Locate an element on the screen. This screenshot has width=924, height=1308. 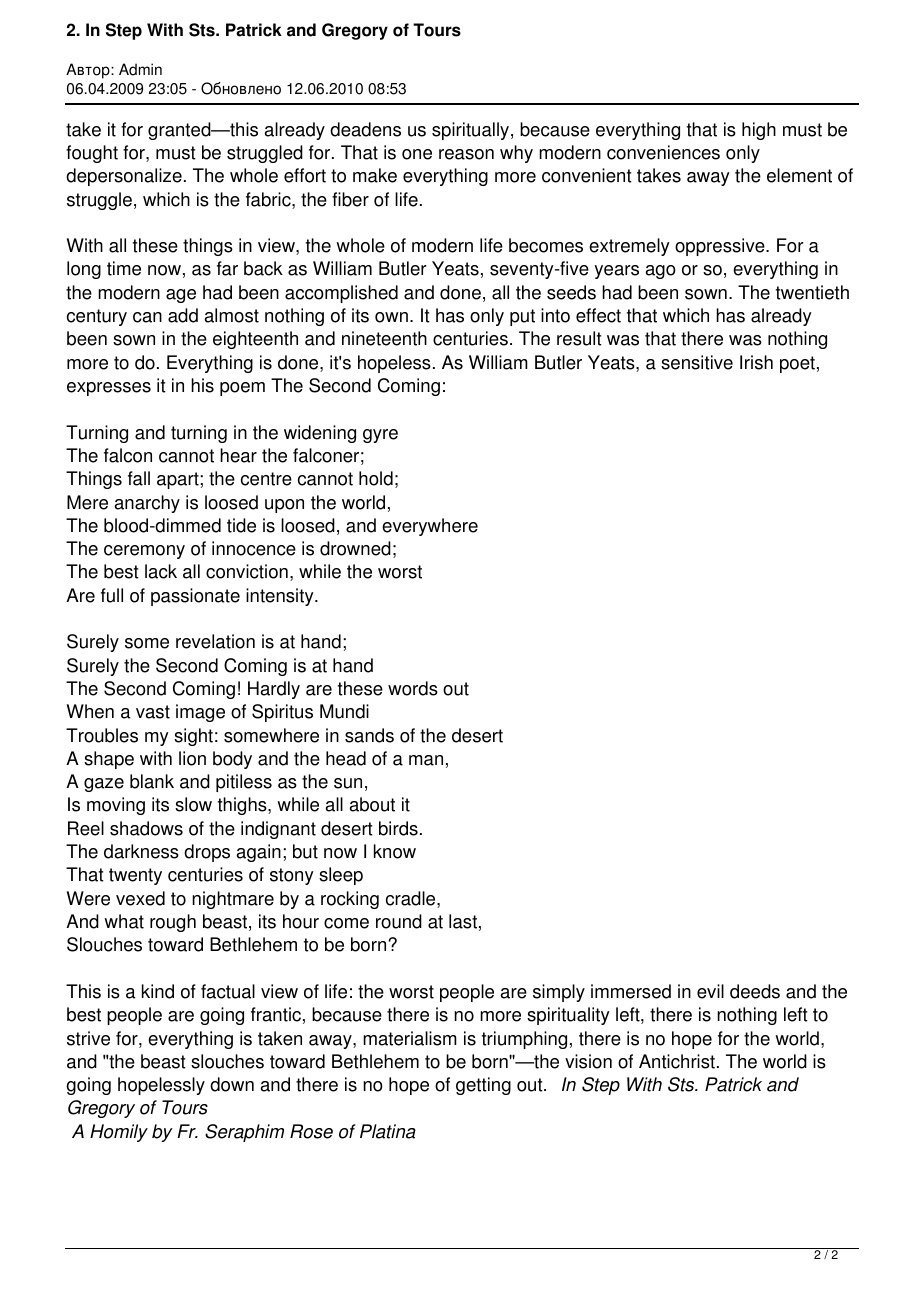
Admin is located at coordinates (140, 69).
